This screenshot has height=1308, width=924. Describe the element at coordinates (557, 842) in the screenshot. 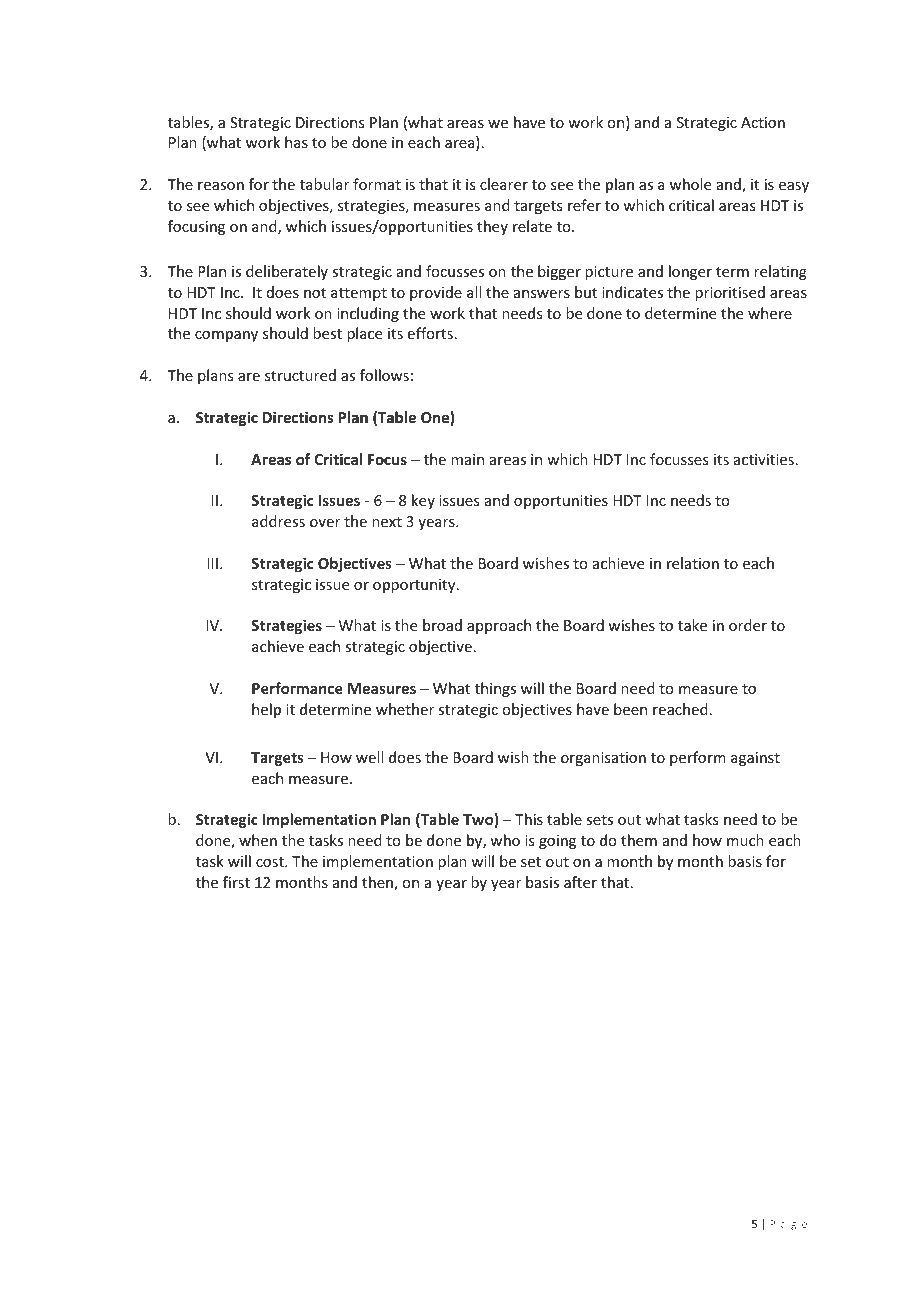

I see `going` at that location.
